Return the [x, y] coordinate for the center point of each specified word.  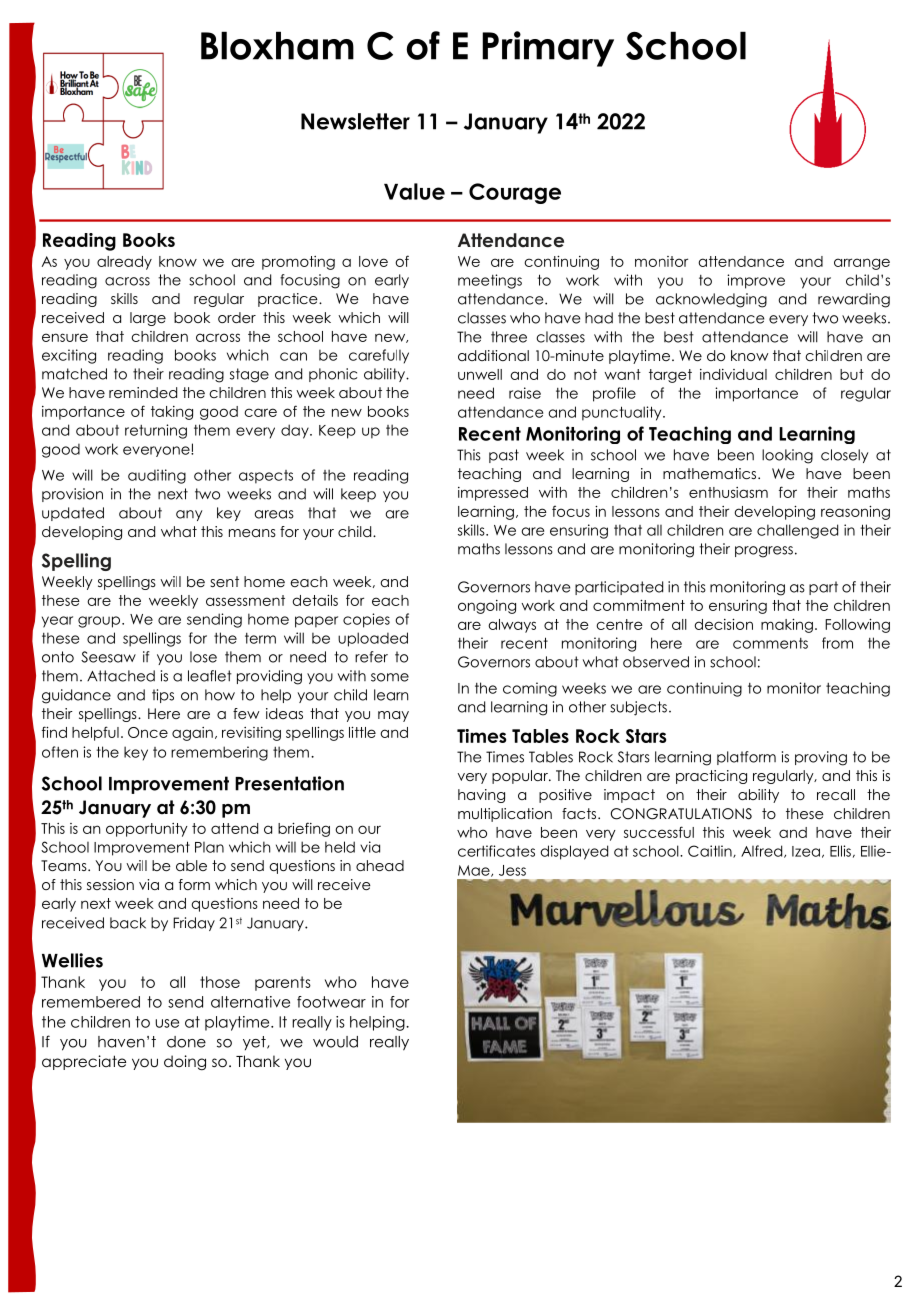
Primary [548, 49]
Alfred [763, 851]
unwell [480, 374]
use [167, 1023]
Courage [515, 193]
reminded [143, 392]
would [335, 1042]
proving [821, 758]
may [393, 716]
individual [733, 374]
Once [148, 732]
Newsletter [355, 121]
